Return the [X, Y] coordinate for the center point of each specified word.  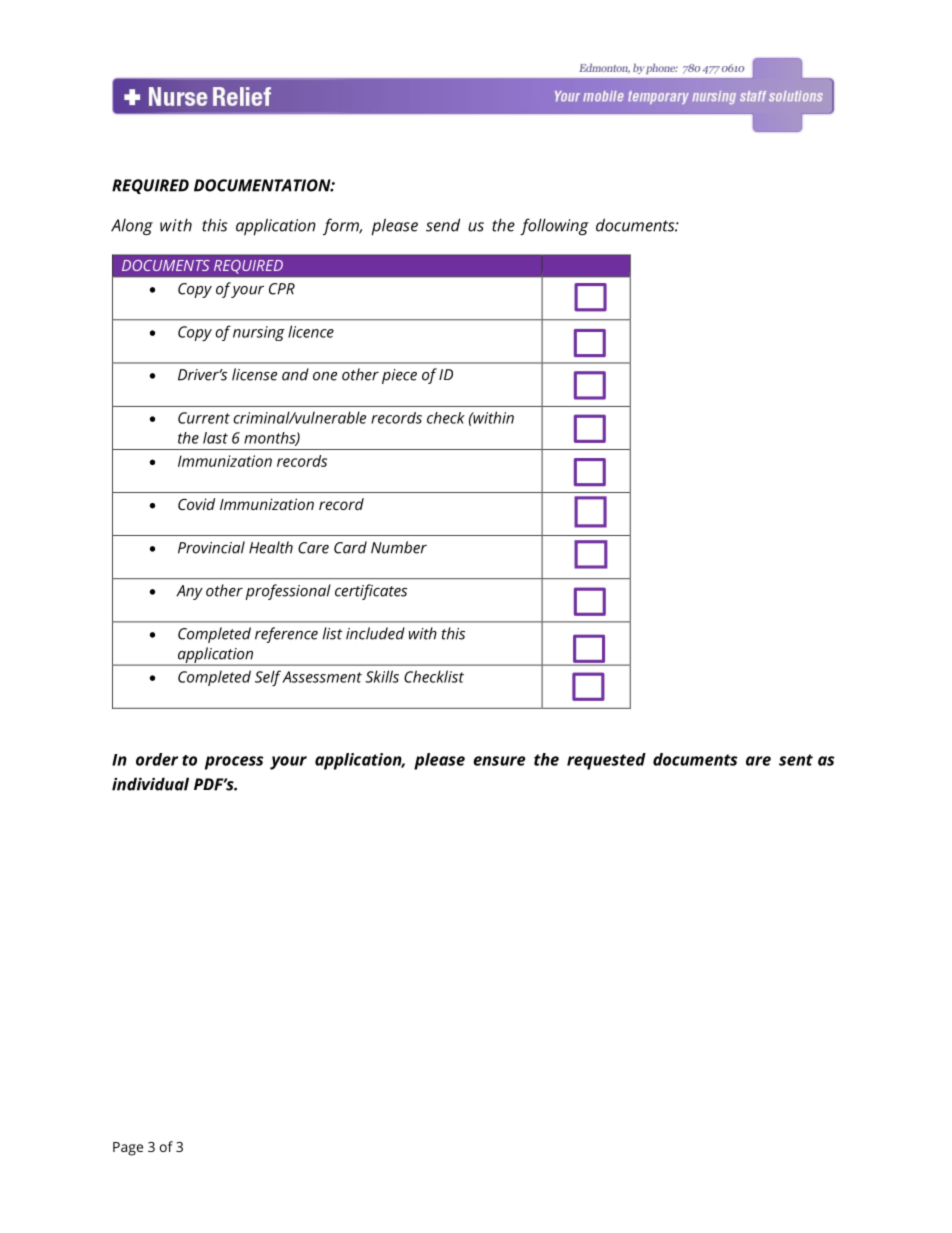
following [554, 226]
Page [128, 1149]
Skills [382, 676]
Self [268, 678]
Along [132, 227]
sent [796, 760]
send [443, 225]
